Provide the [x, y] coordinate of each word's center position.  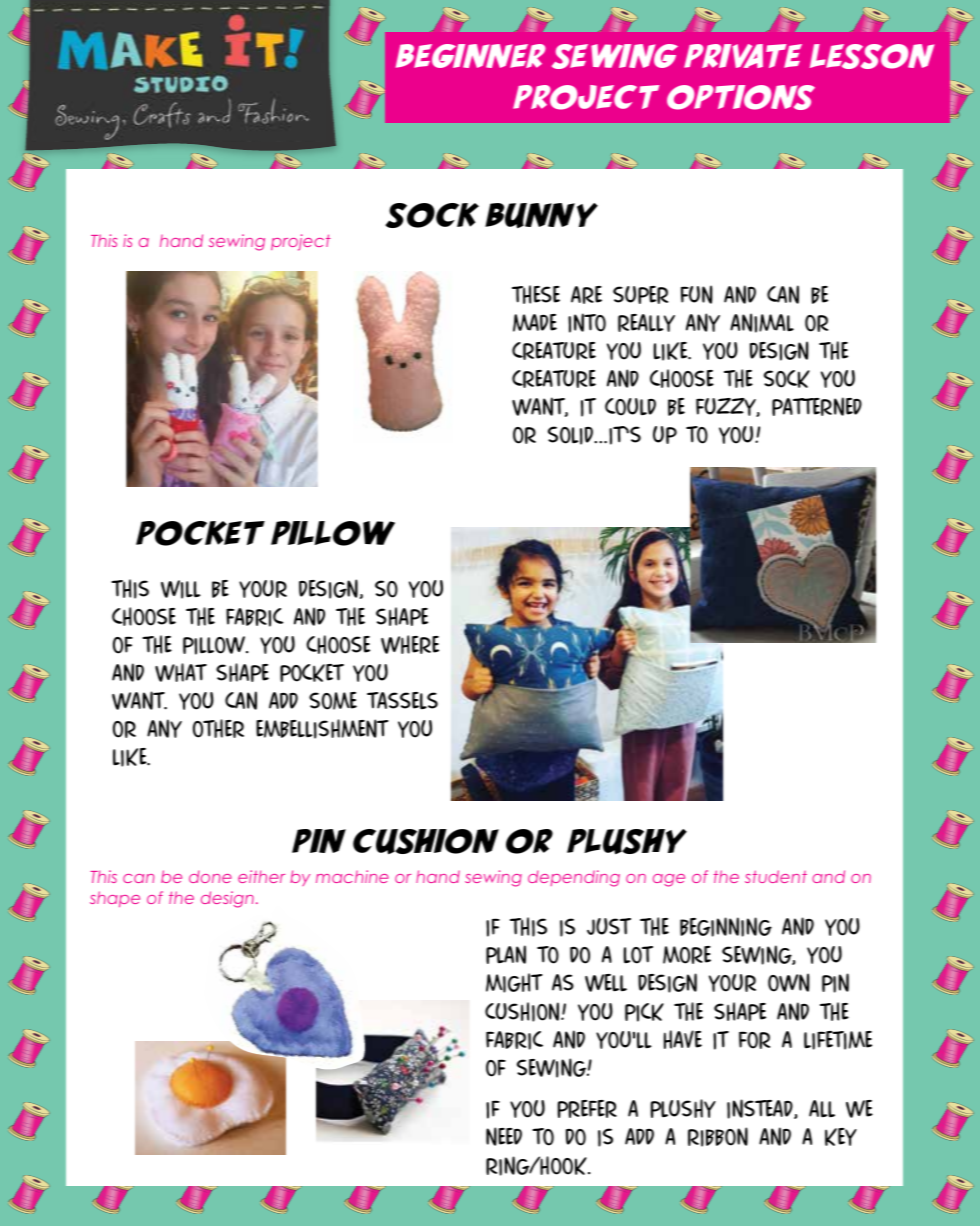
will [180, 589]
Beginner [471, 56]
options [741, 97]
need [504, 1136]
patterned [817, 406]
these [536, 294]
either [261, 876]
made [535, 323]
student [776, 876]
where [410, 644]
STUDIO [181, 84]
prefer [587, 1109]
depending [574, 878]
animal [762, 323]
